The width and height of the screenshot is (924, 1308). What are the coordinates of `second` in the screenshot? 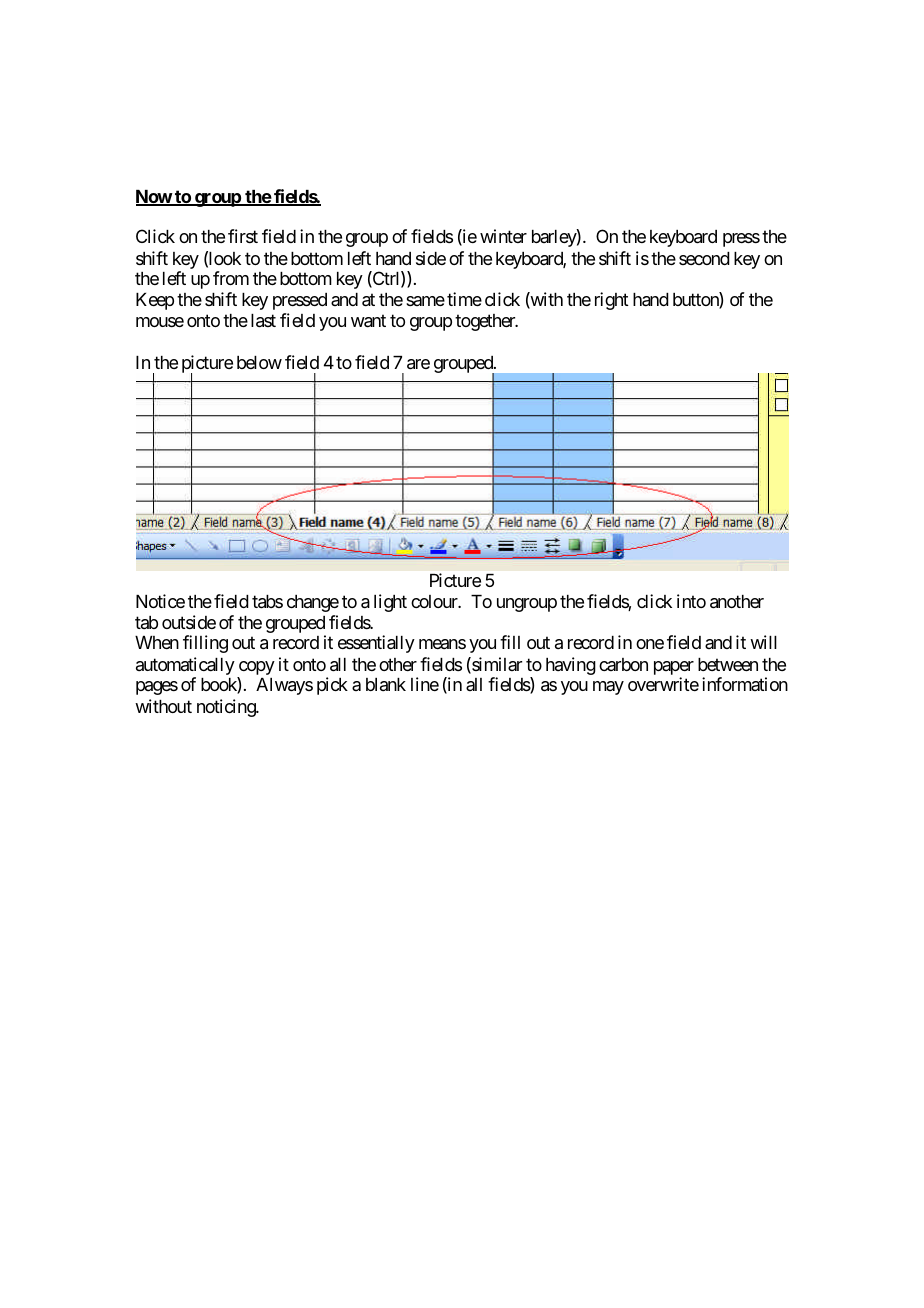 It's located at (704, 258).
